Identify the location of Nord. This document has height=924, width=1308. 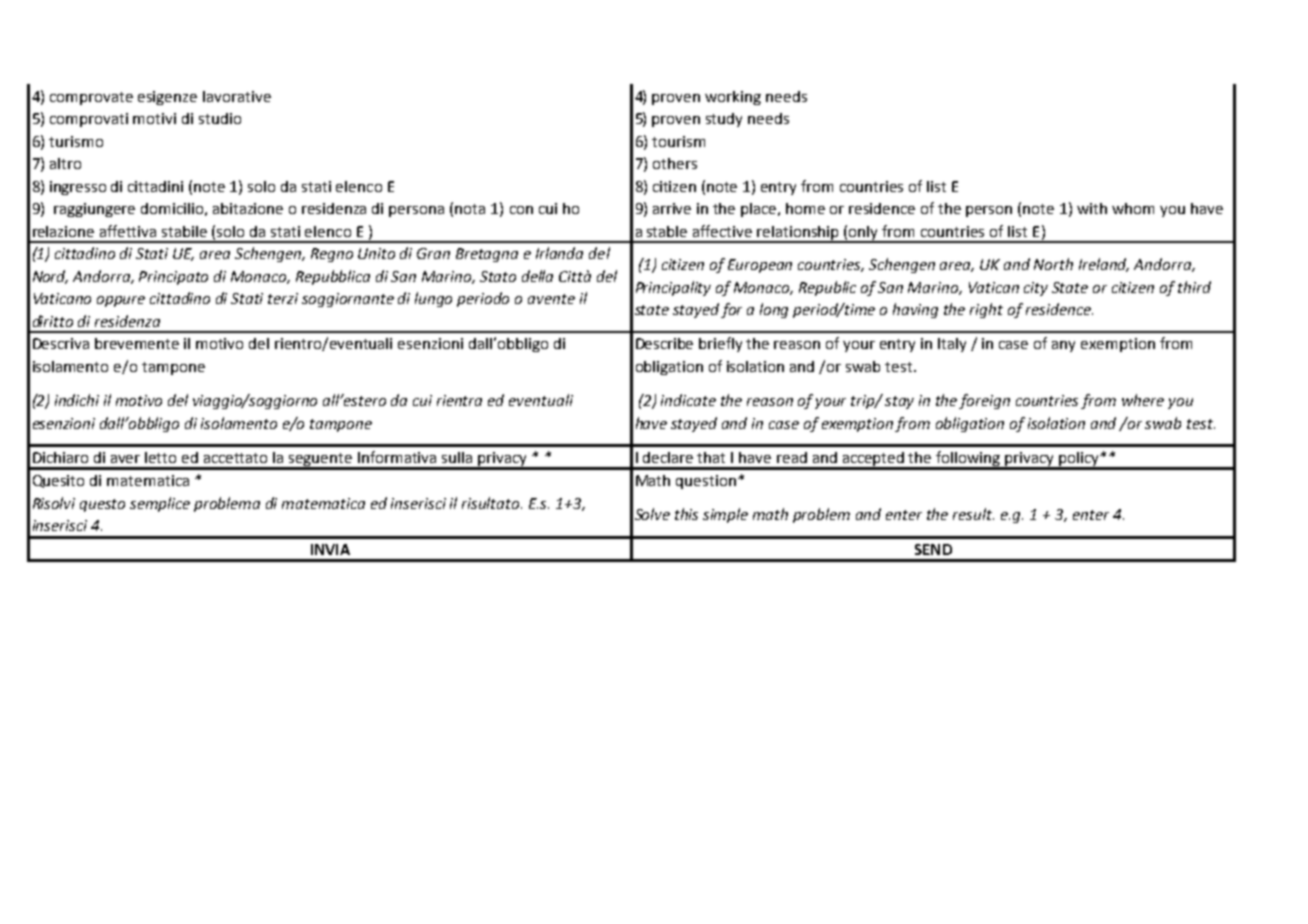
(50, 277).
